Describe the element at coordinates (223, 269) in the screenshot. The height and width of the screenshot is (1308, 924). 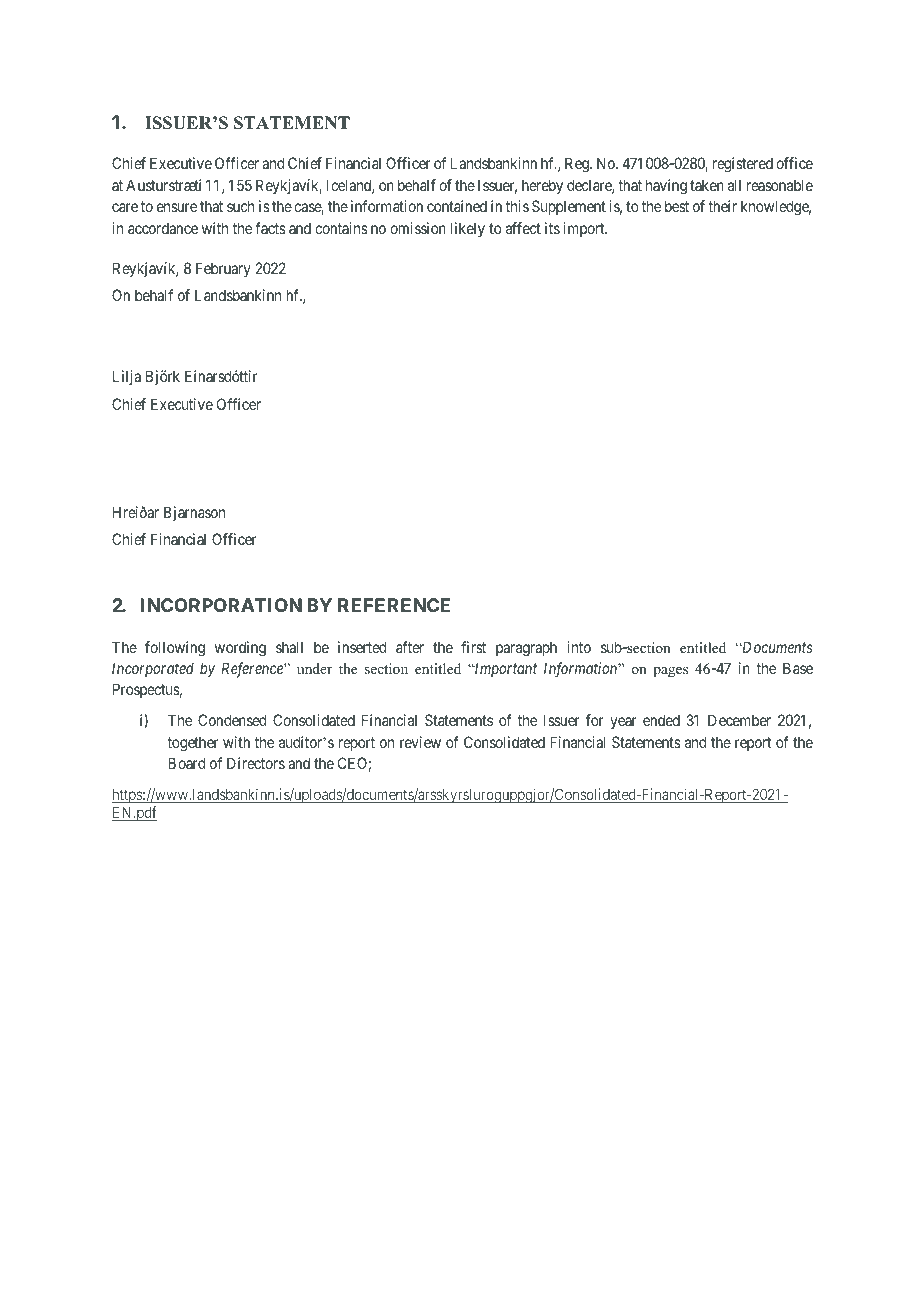
I see `February` at that location.
